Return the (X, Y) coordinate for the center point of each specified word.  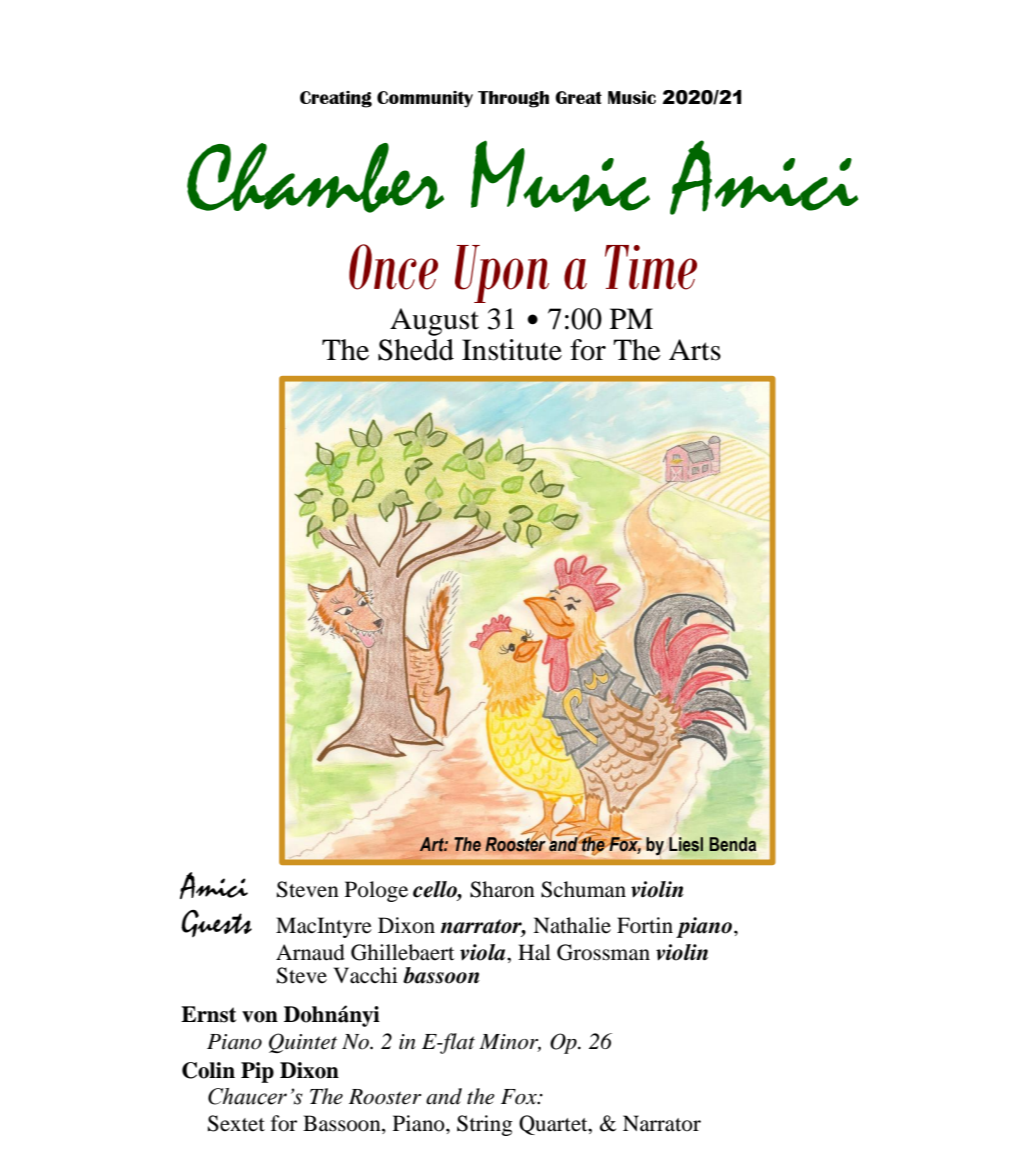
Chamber (315, 178)
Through (513, 99)
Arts (695, 350)
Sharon (502, 889)
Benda (732, 844)
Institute (512, 350)
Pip (257, 1072)
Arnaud (310, 952)
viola (484, 952)
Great (578, 97)
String (485, 1125)
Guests (216, 923)
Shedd (416, 350)
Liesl (686, 844)
